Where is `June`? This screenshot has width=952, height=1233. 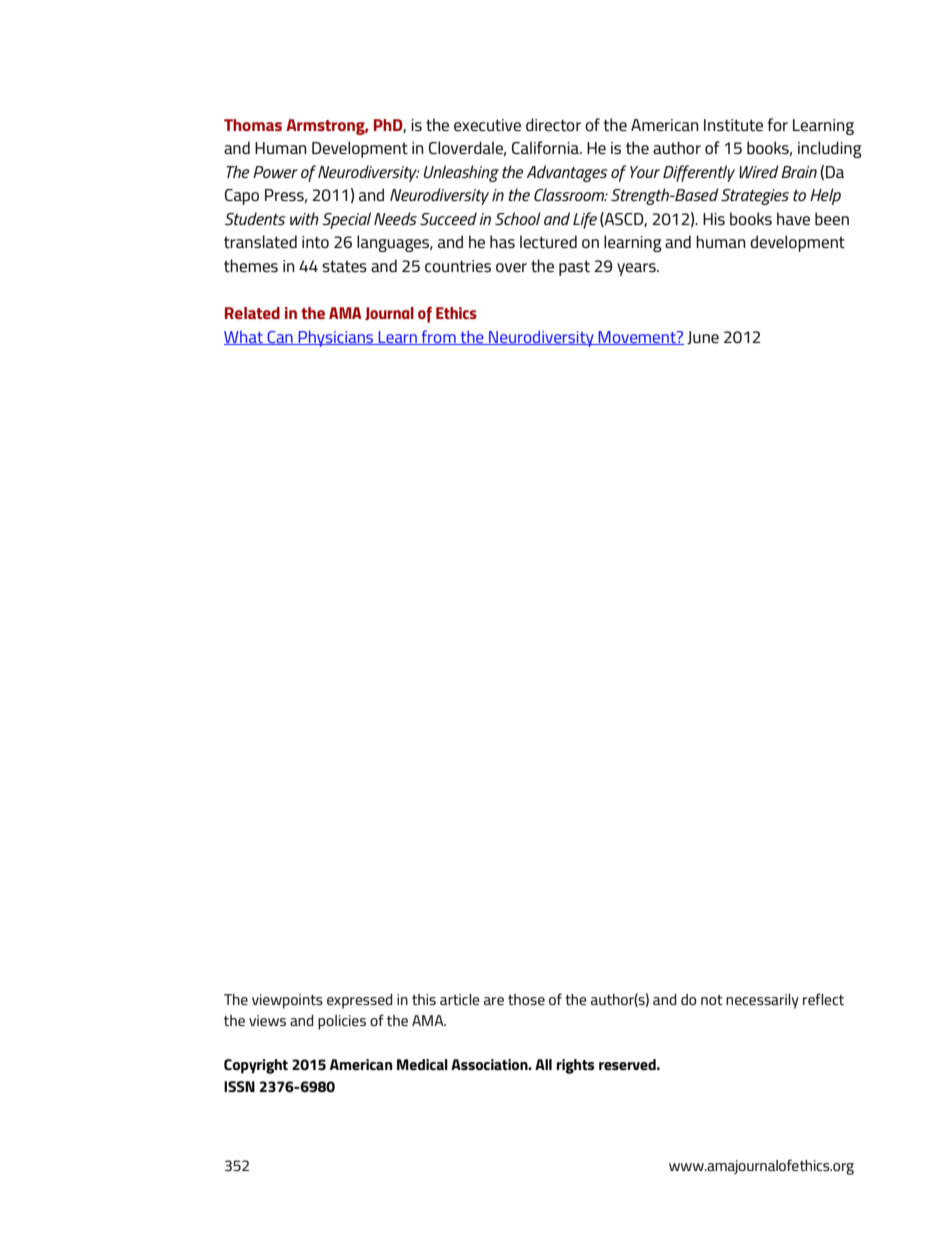 June is located at coordinates (703, 338).
